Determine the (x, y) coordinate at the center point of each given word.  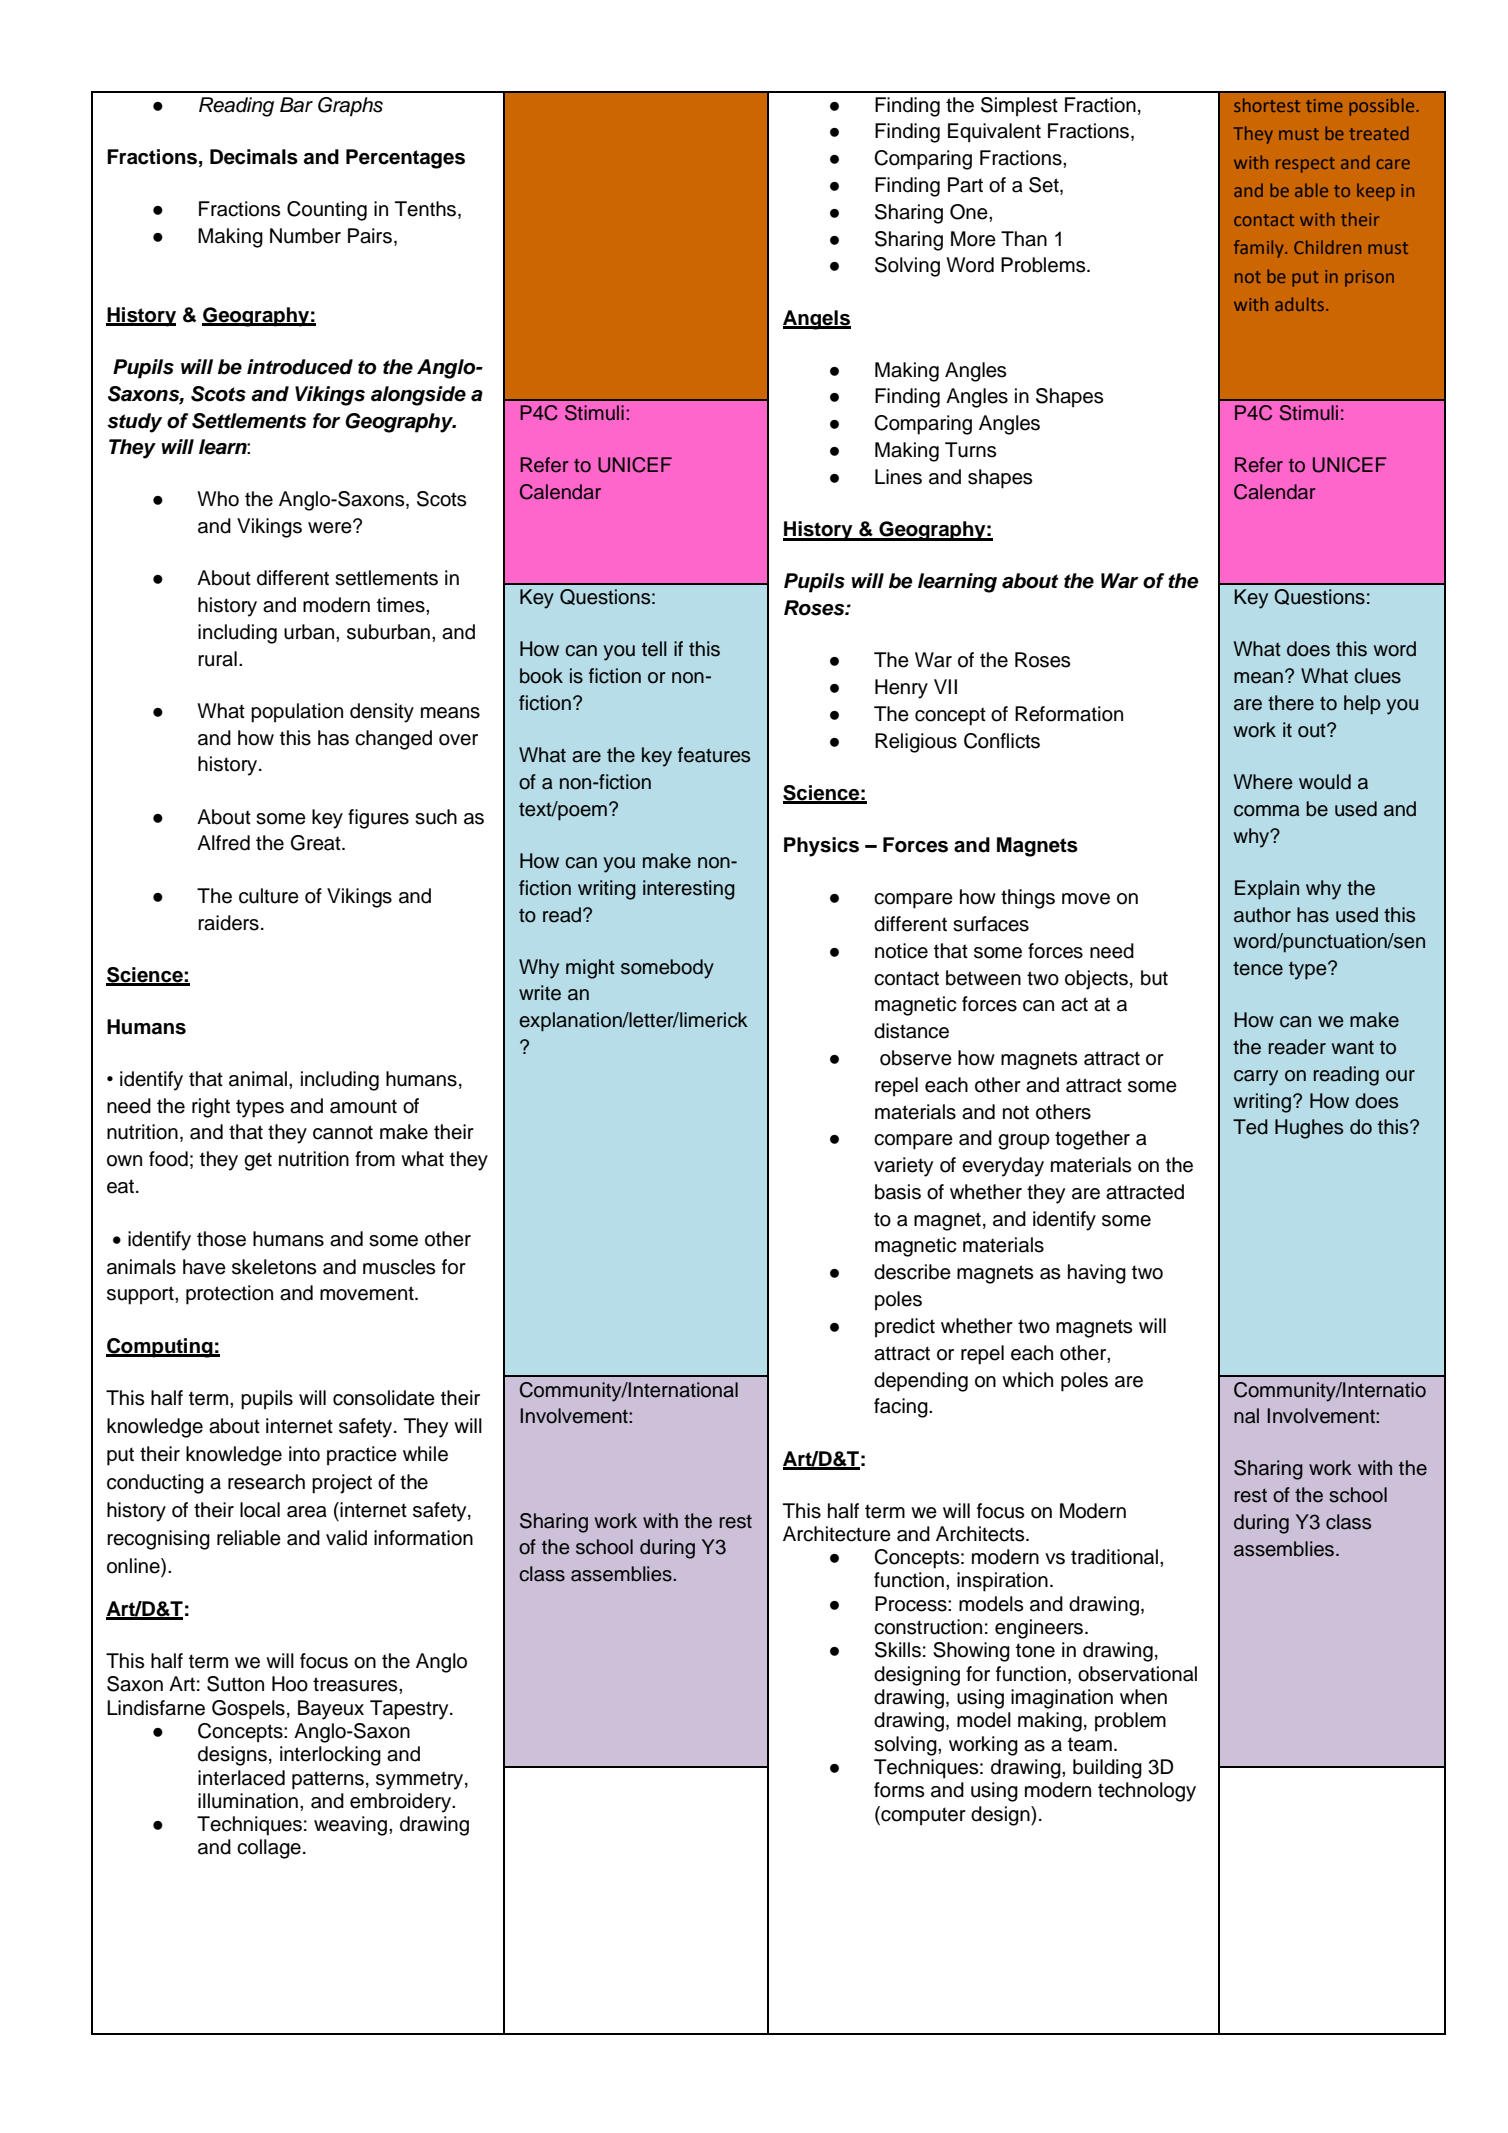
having (1097, 1274)
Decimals (254, 157)
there (1291, 703)
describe (912, 1272)
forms (899, 1790)
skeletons (274, 1267)
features (714, 755)
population (297, 713)
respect (1305, 165)
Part (965, 185)
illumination (248, 1801)
